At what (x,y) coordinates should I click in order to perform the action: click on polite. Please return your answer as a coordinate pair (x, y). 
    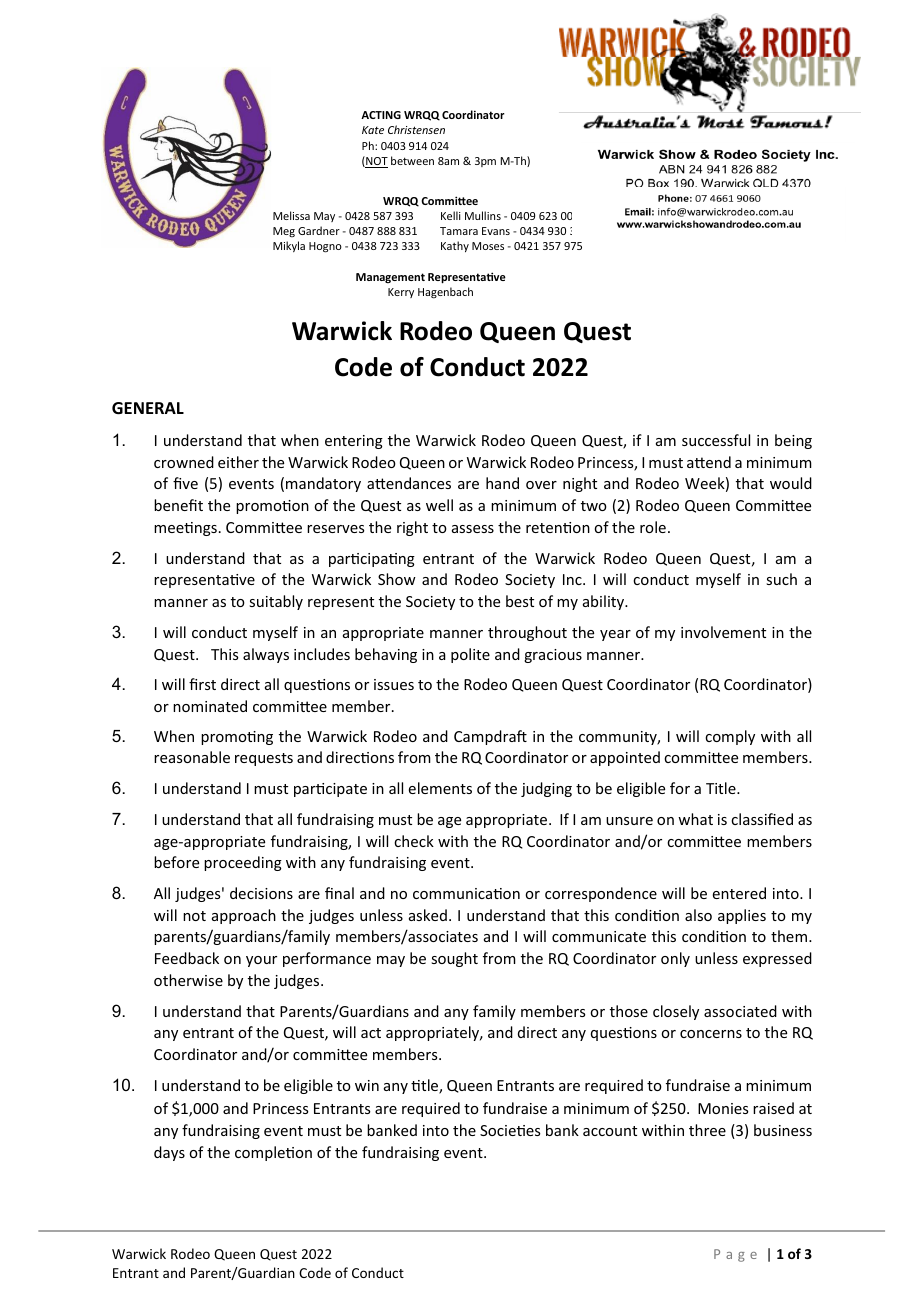
    Looking at the image, I should click on (470, 655).
